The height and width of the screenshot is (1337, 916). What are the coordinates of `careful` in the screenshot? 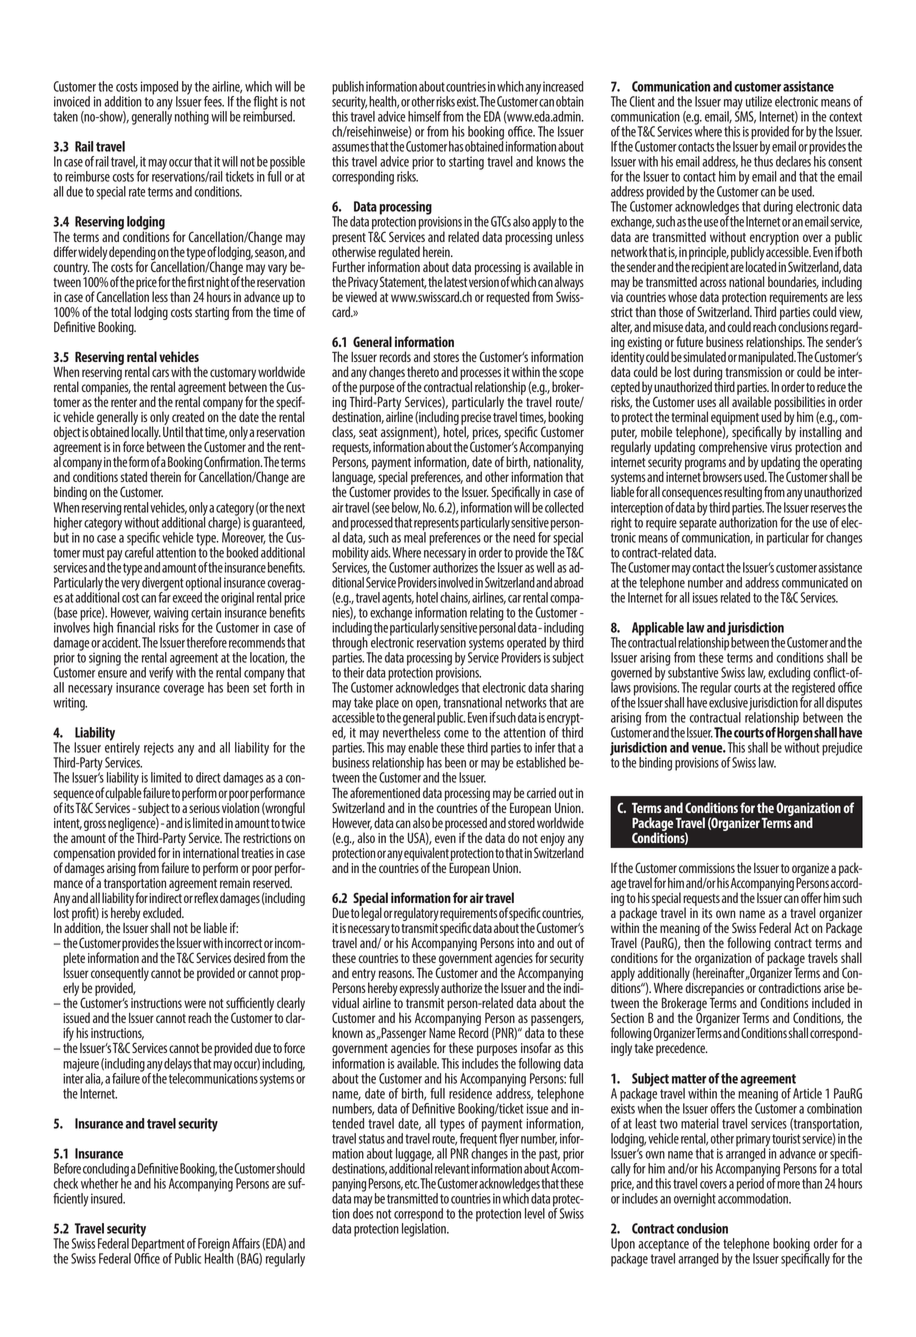 It's located at (139, 551).
